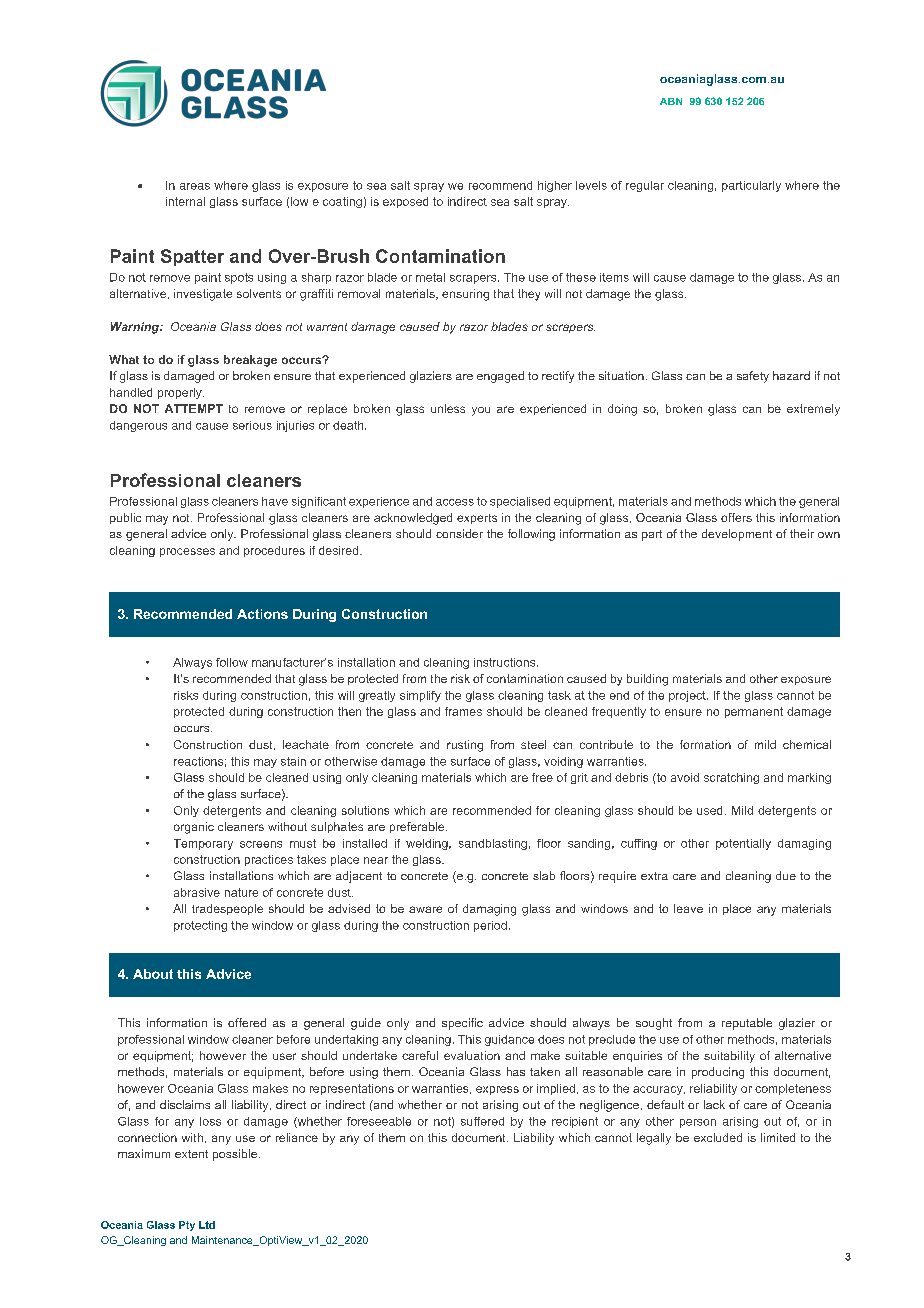 The width and height of the screenshot is (924, 1308). I want to click on higher, so click(555, 186).
